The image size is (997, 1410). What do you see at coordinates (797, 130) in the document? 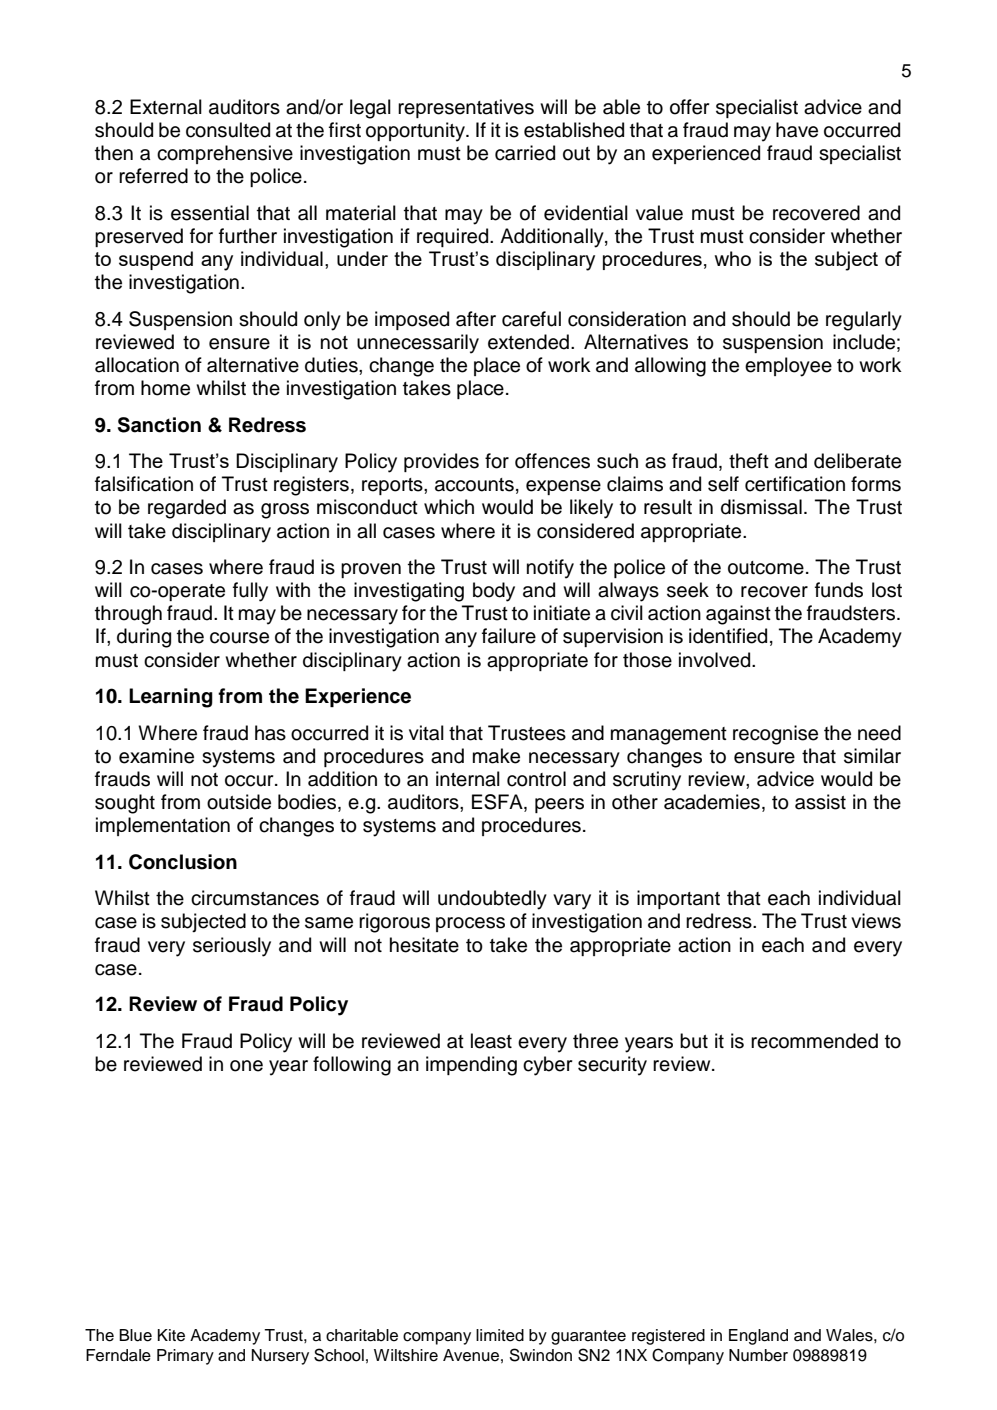
I see `have` at bounding box center [797, 130].
